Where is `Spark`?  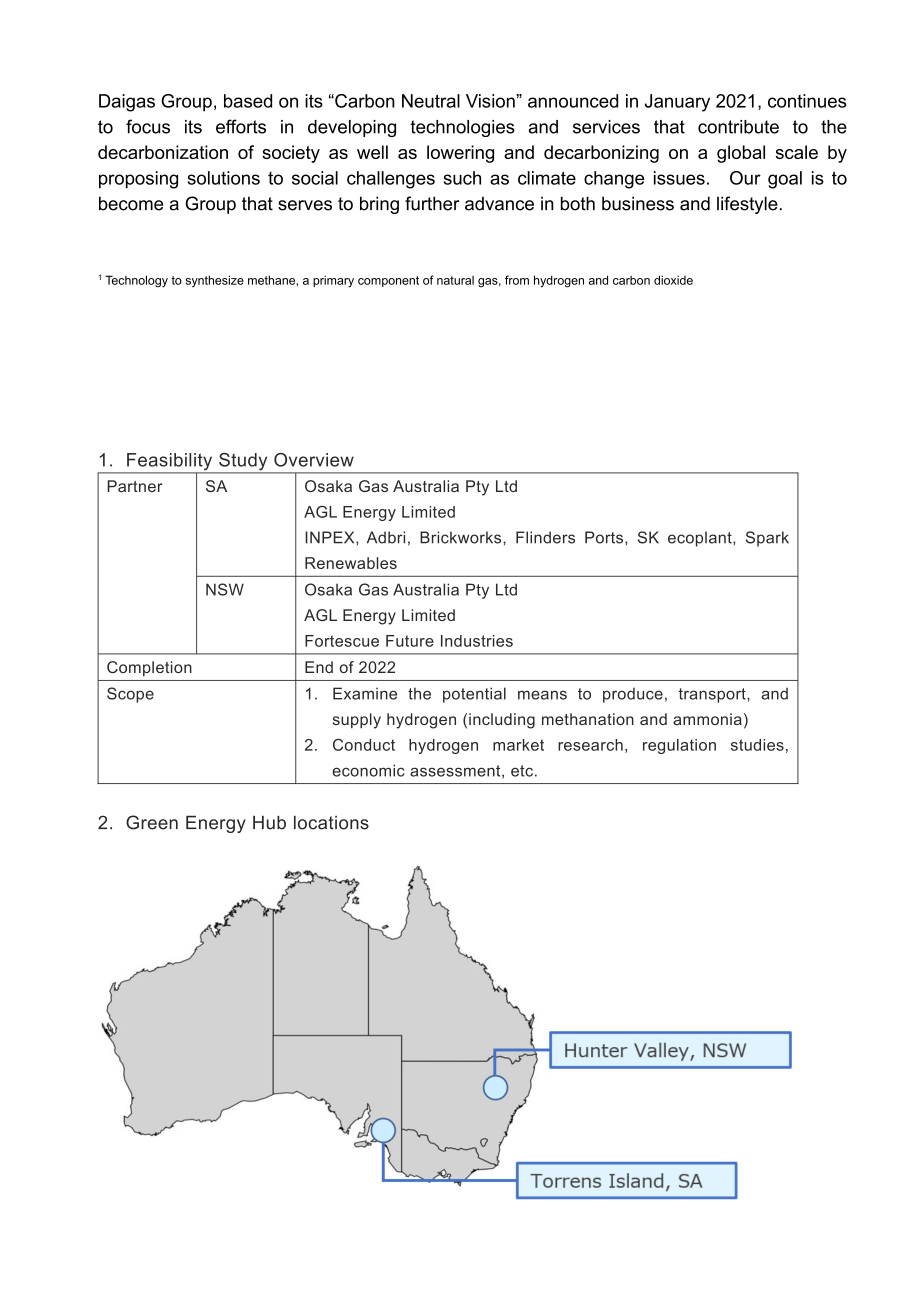 Spark is located at coordinates (767, 539).
